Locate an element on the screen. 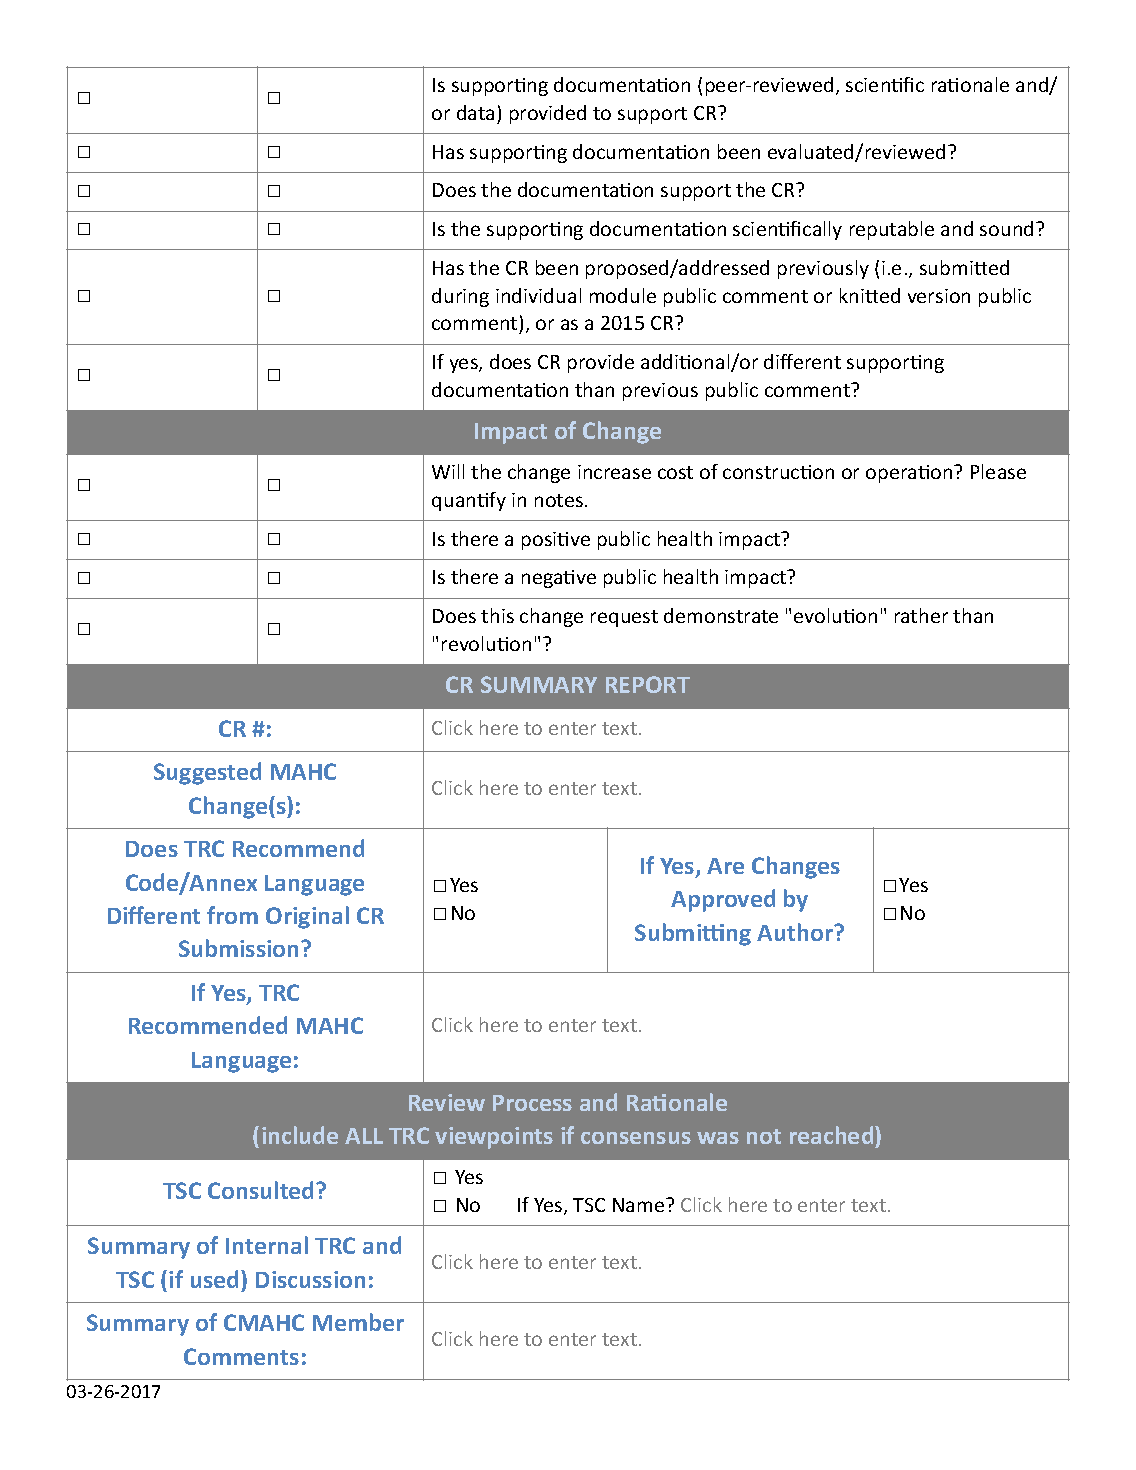 The height and width of the screenshot is (1470, 1136). reputable is located at coordinates (892, 230).
